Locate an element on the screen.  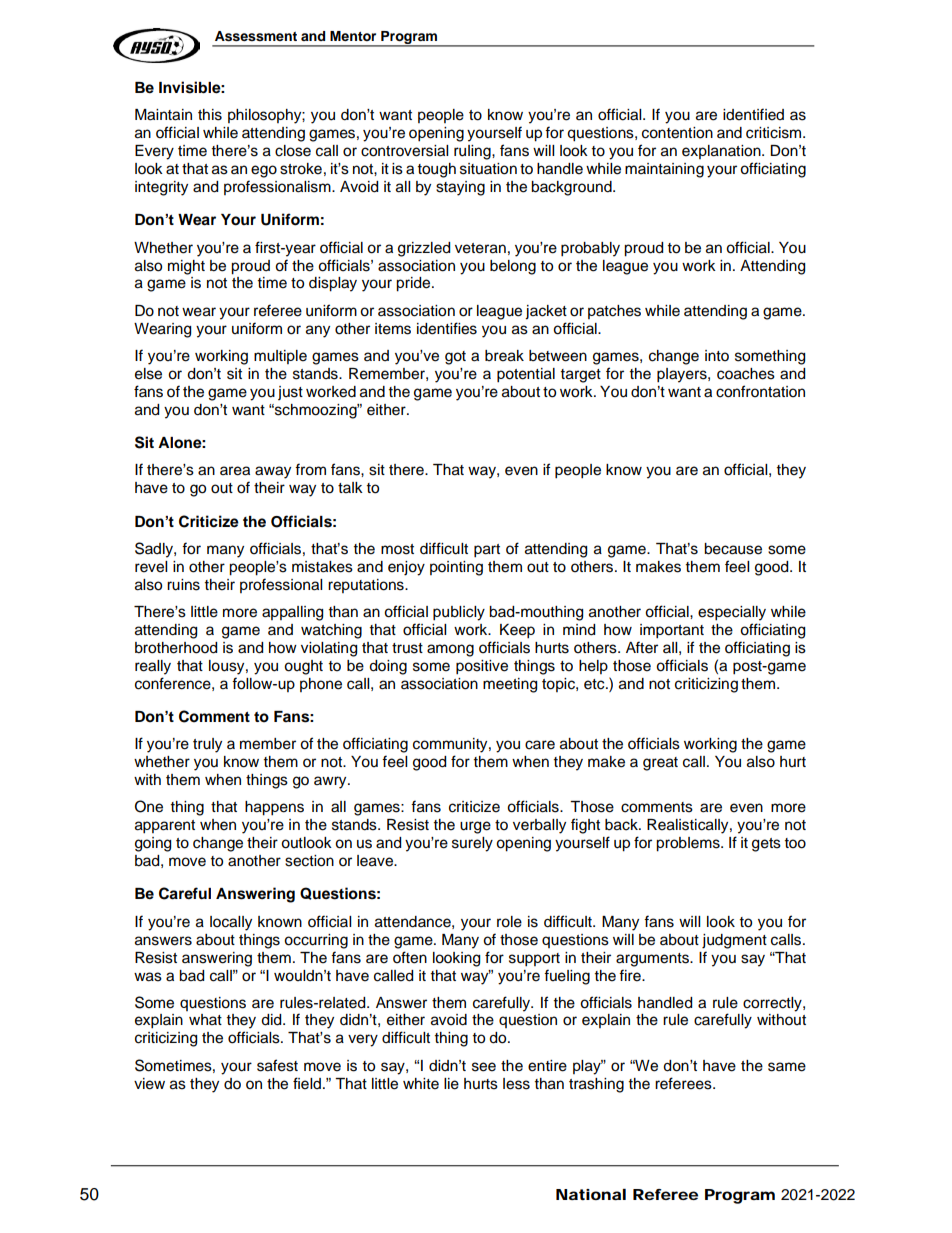
ruins is located at coordinates (183, 585).
